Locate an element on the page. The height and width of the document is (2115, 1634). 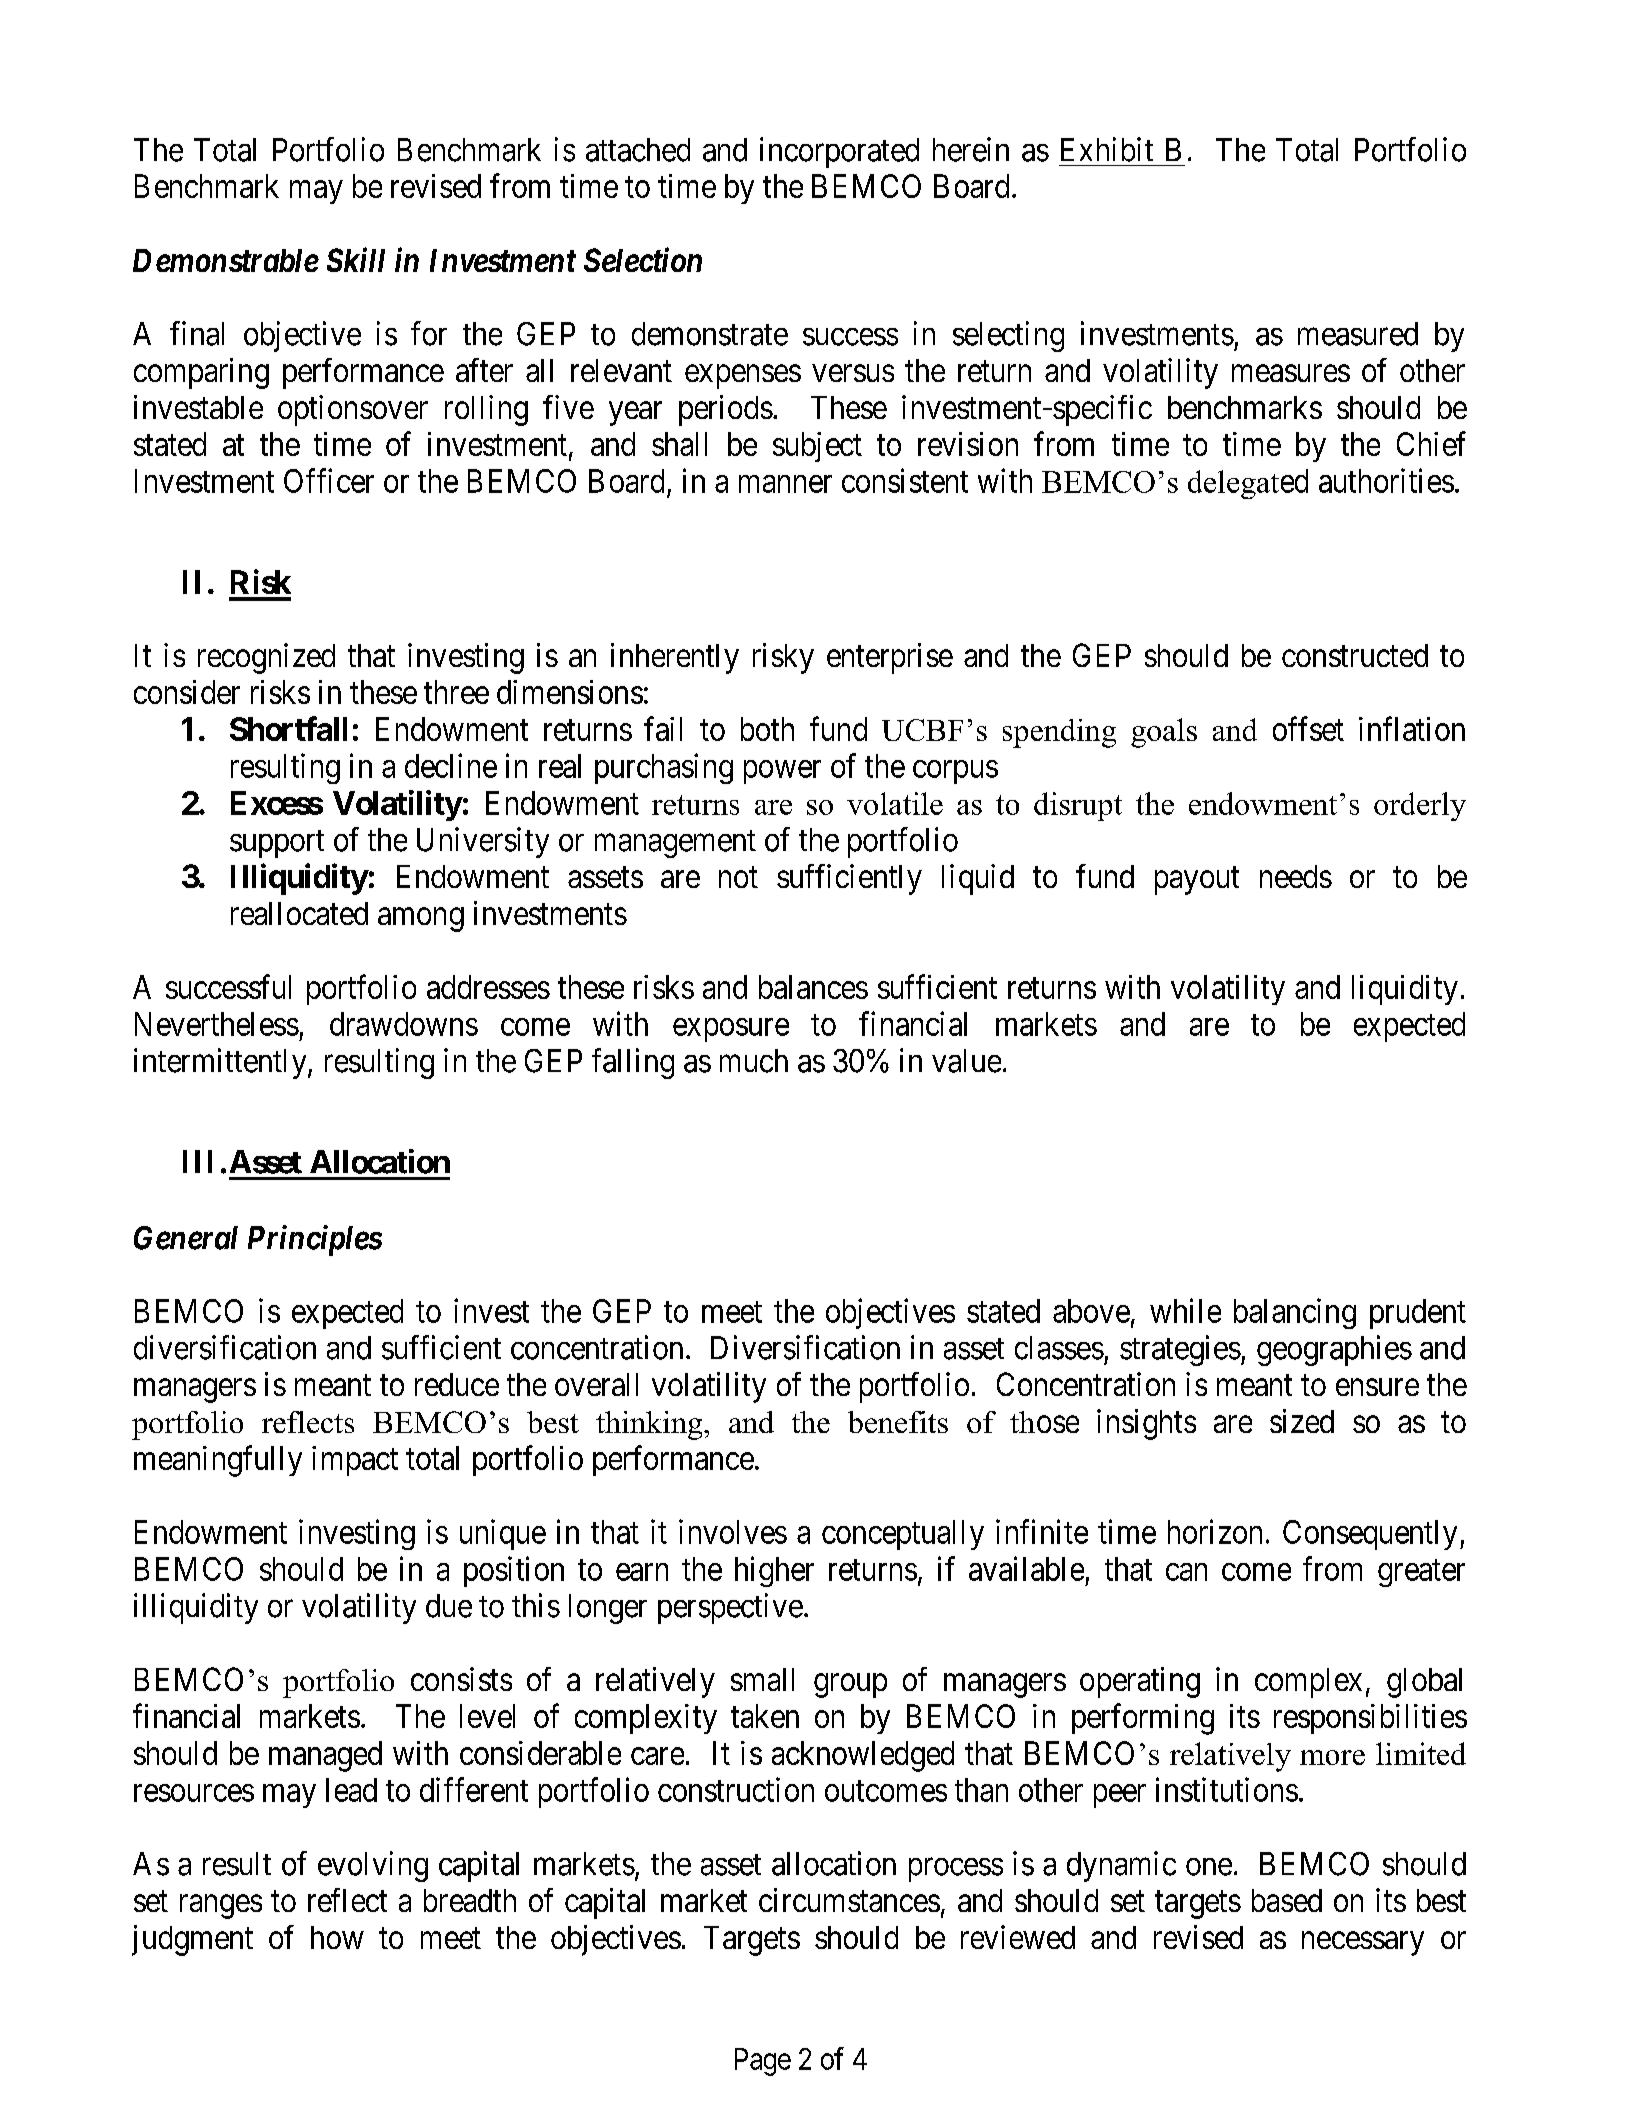
due is located at coordinates (449, 1606).
